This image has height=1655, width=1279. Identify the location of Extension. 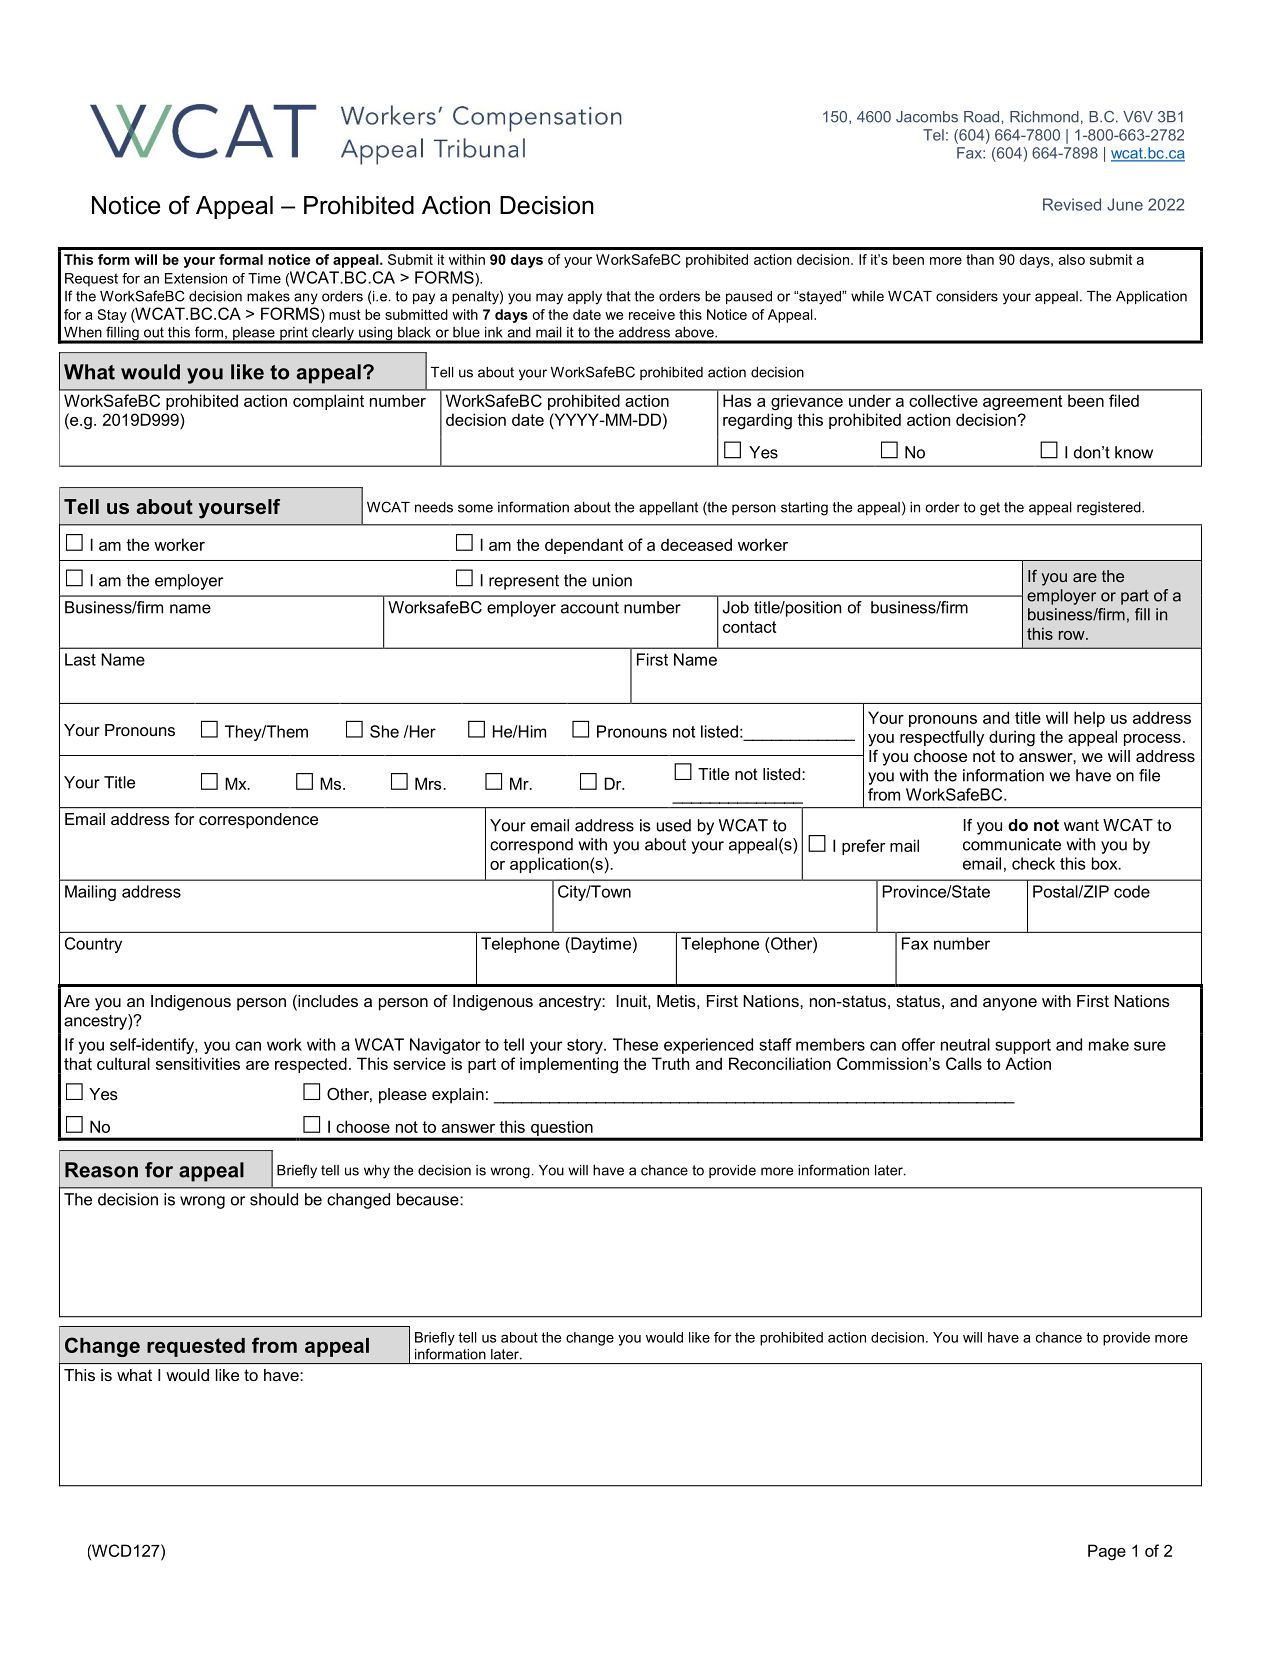
(196, 278).
